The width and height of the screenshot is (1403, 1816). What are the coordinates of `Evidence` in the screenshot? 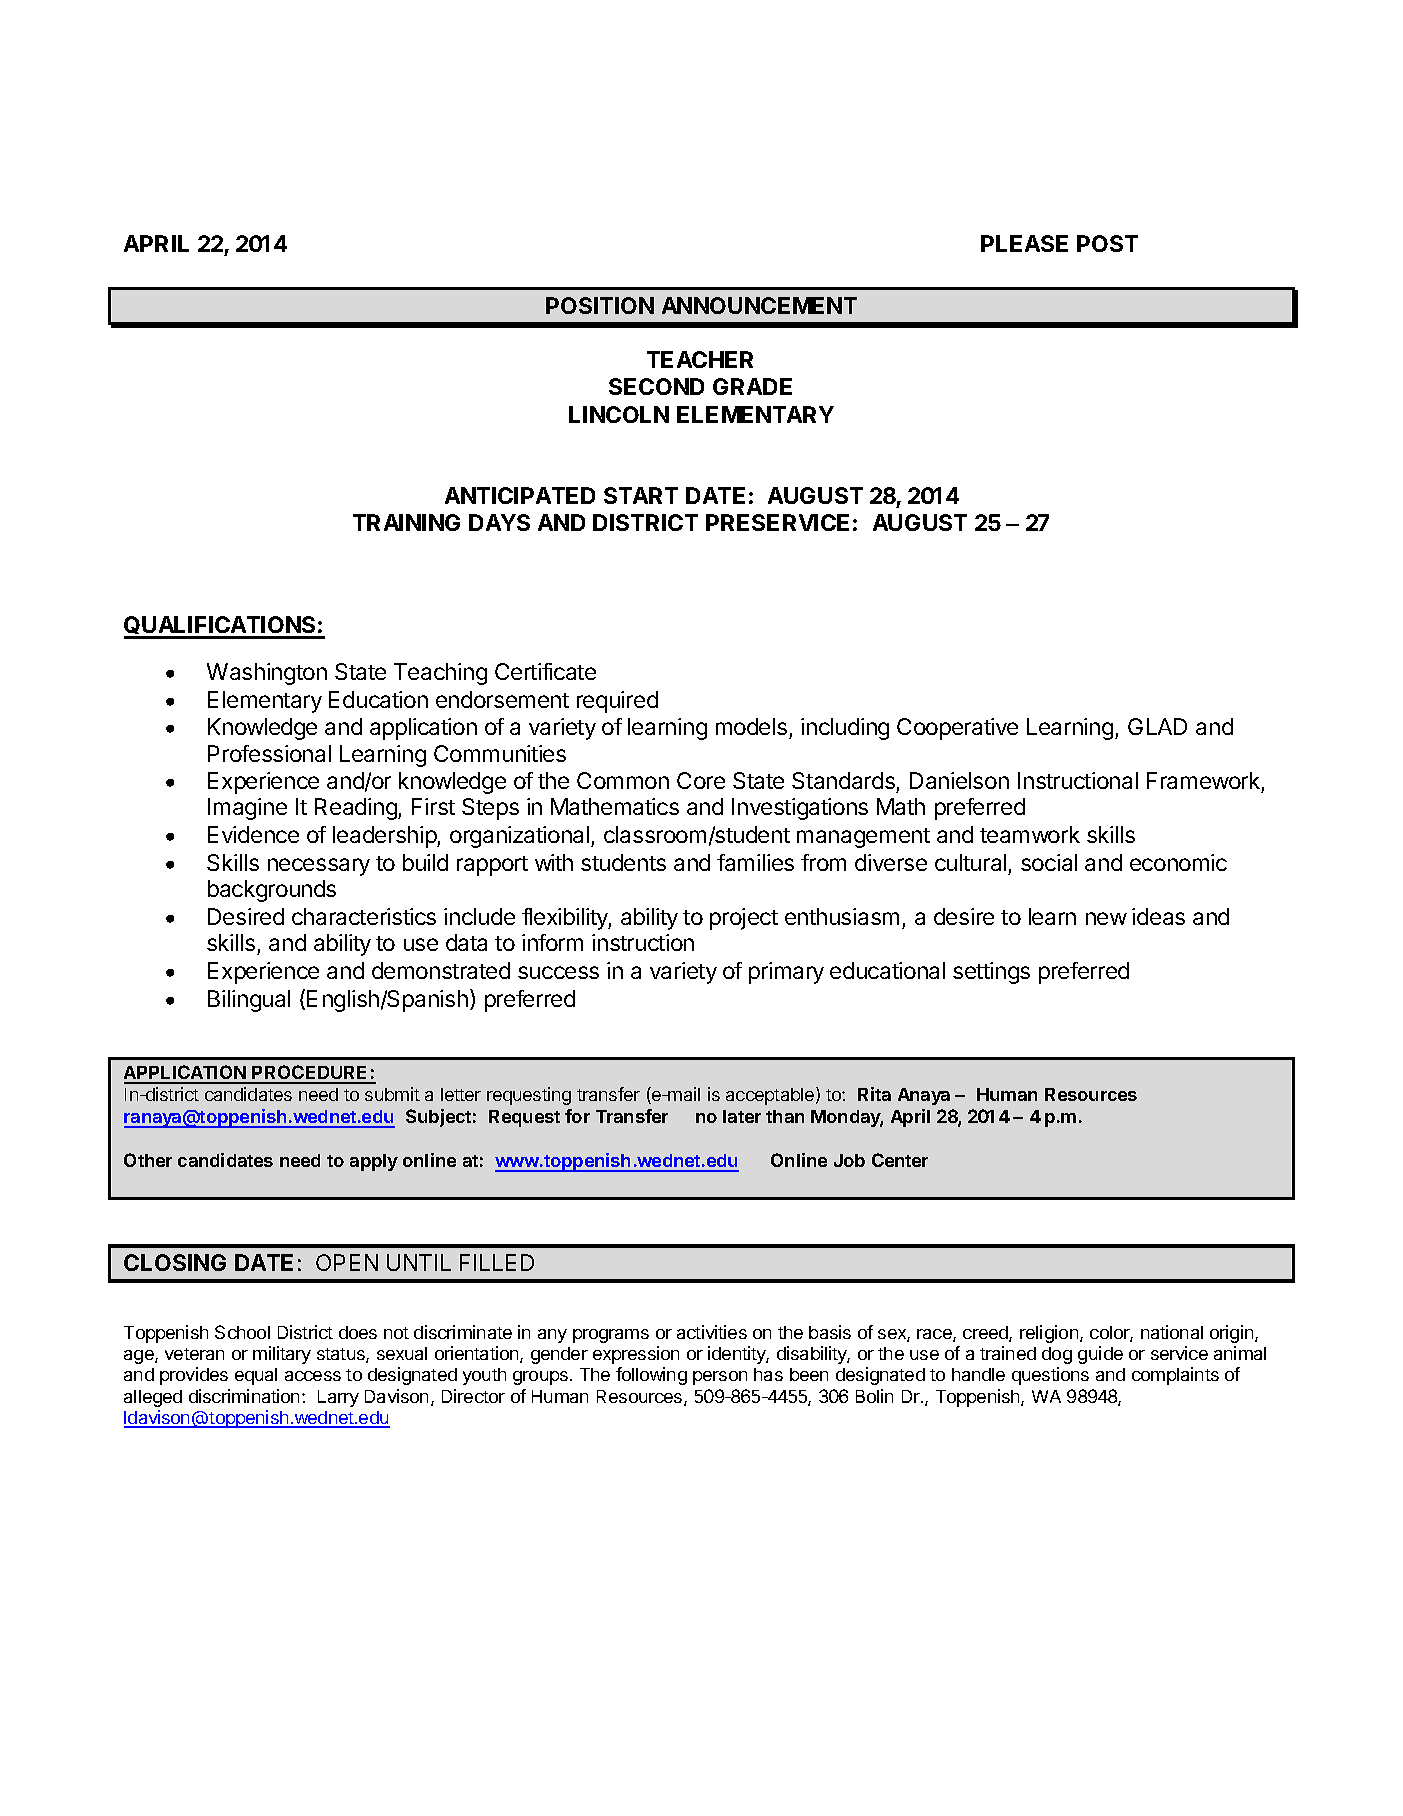 It's located at (253, 834).
